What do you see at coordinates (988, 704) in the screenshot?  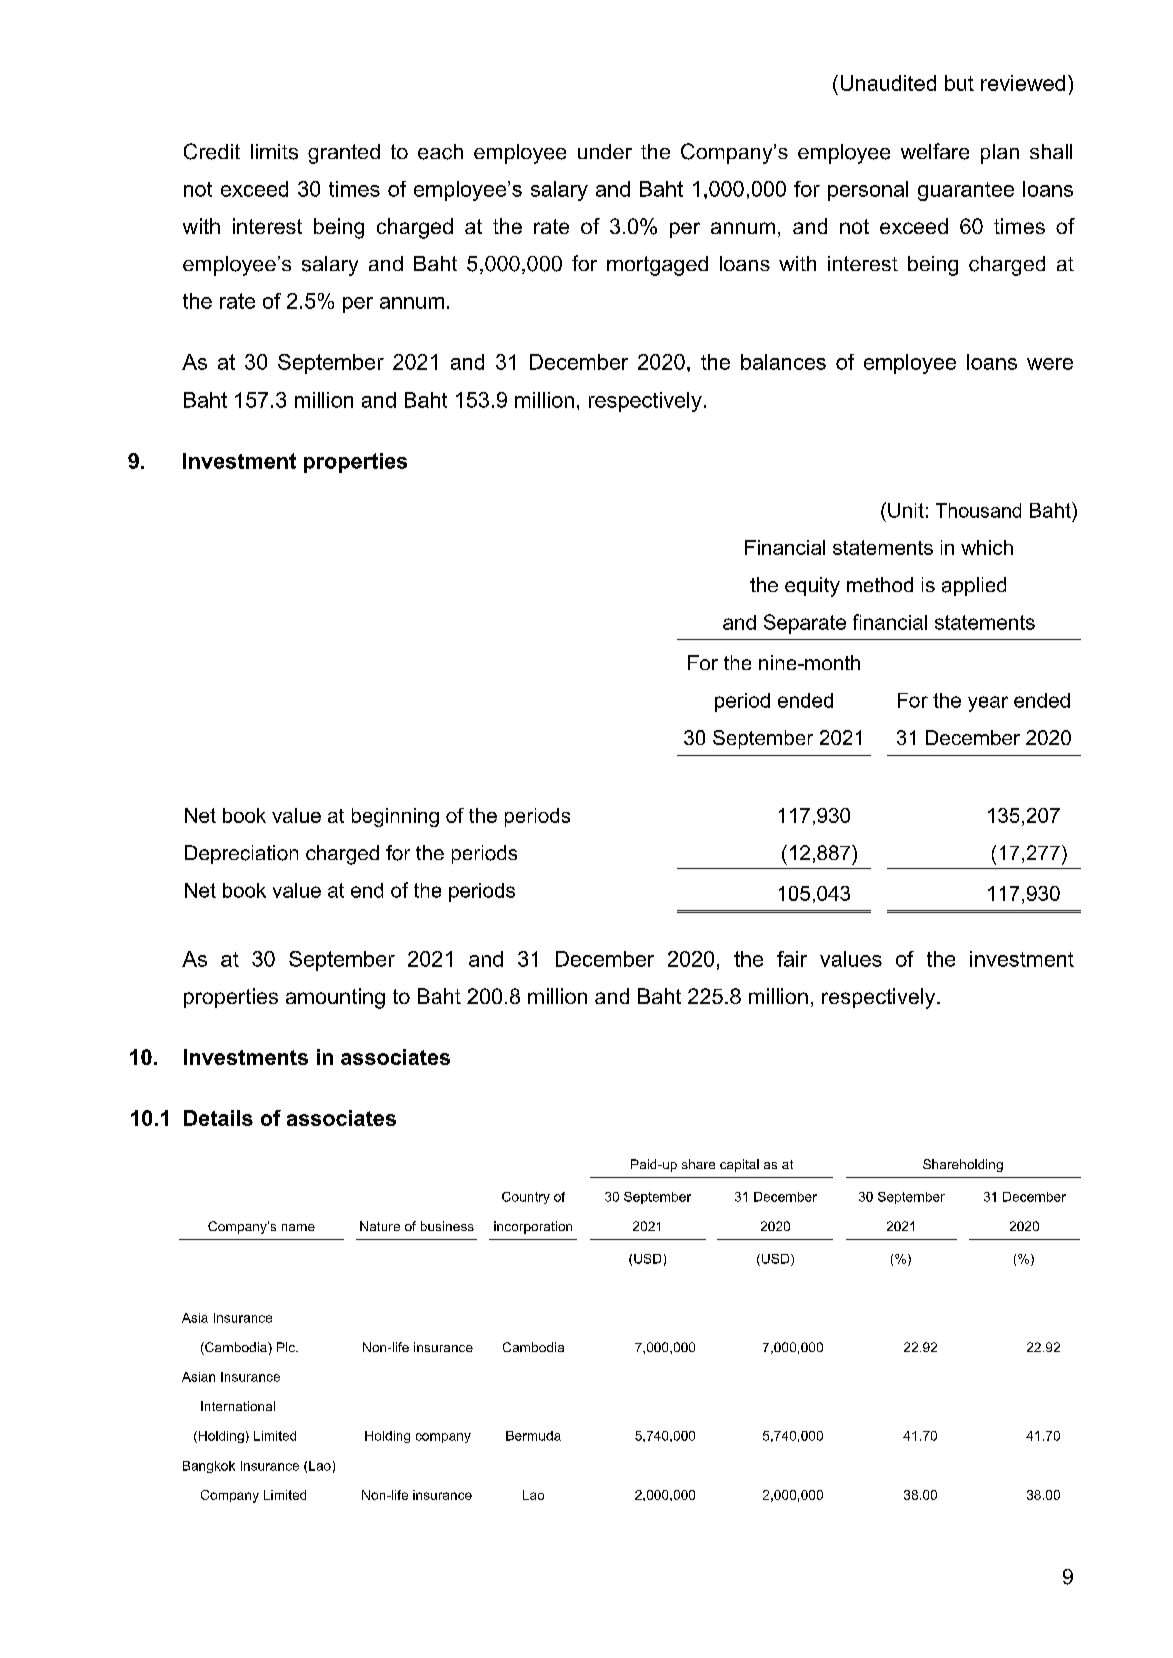 I see `year` at bounding box center [988, 704].
